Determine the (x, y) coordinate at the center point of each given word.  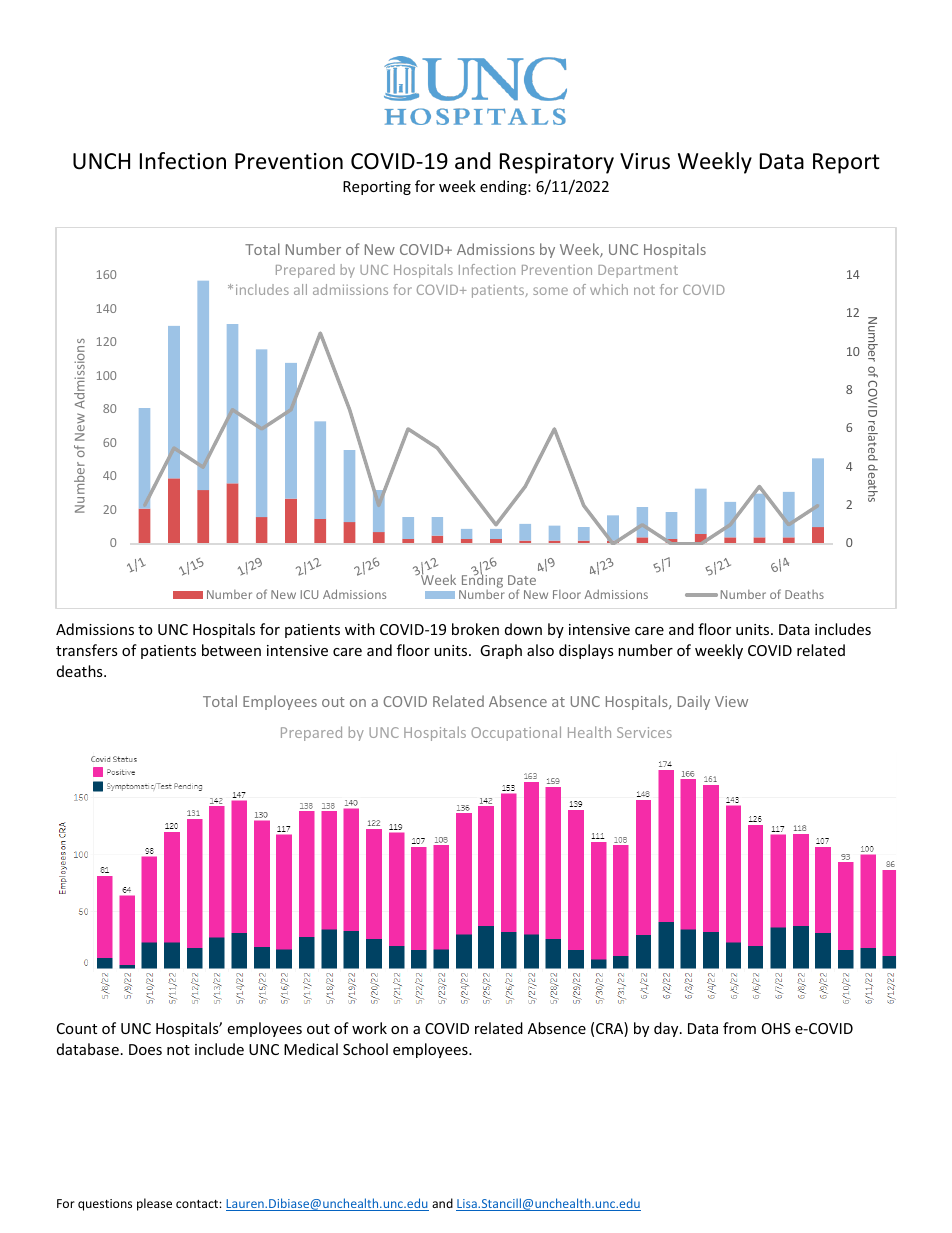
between (231, 650)
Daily (694, 702)
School (365, 1049)
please (154, 1204)
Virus (645, 161)
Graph (501, 651)
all (300, 289)
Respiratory (557, 163)
